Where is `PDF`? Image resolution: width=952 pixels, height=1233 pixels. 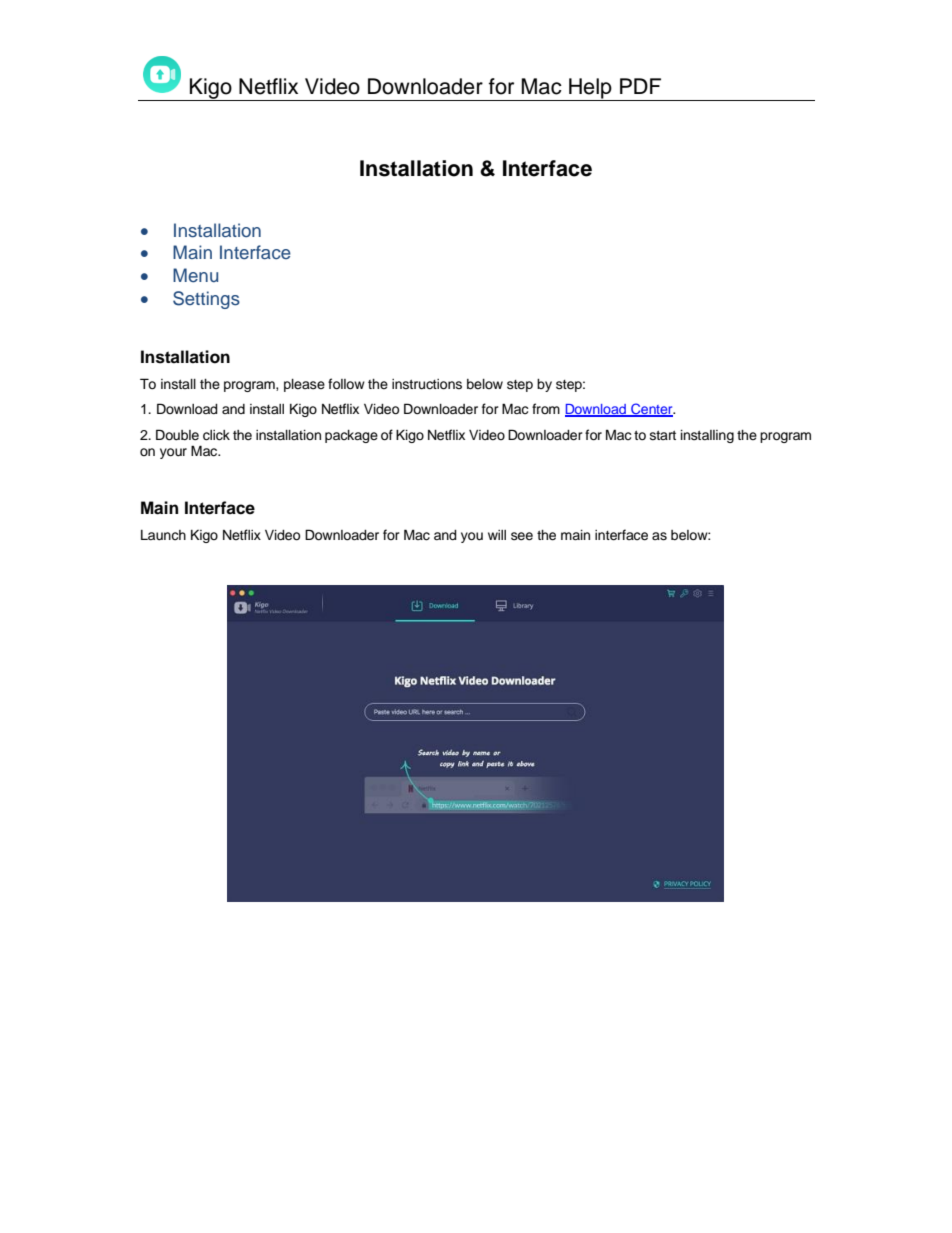
PDF is located at coordinates (640, 86).
